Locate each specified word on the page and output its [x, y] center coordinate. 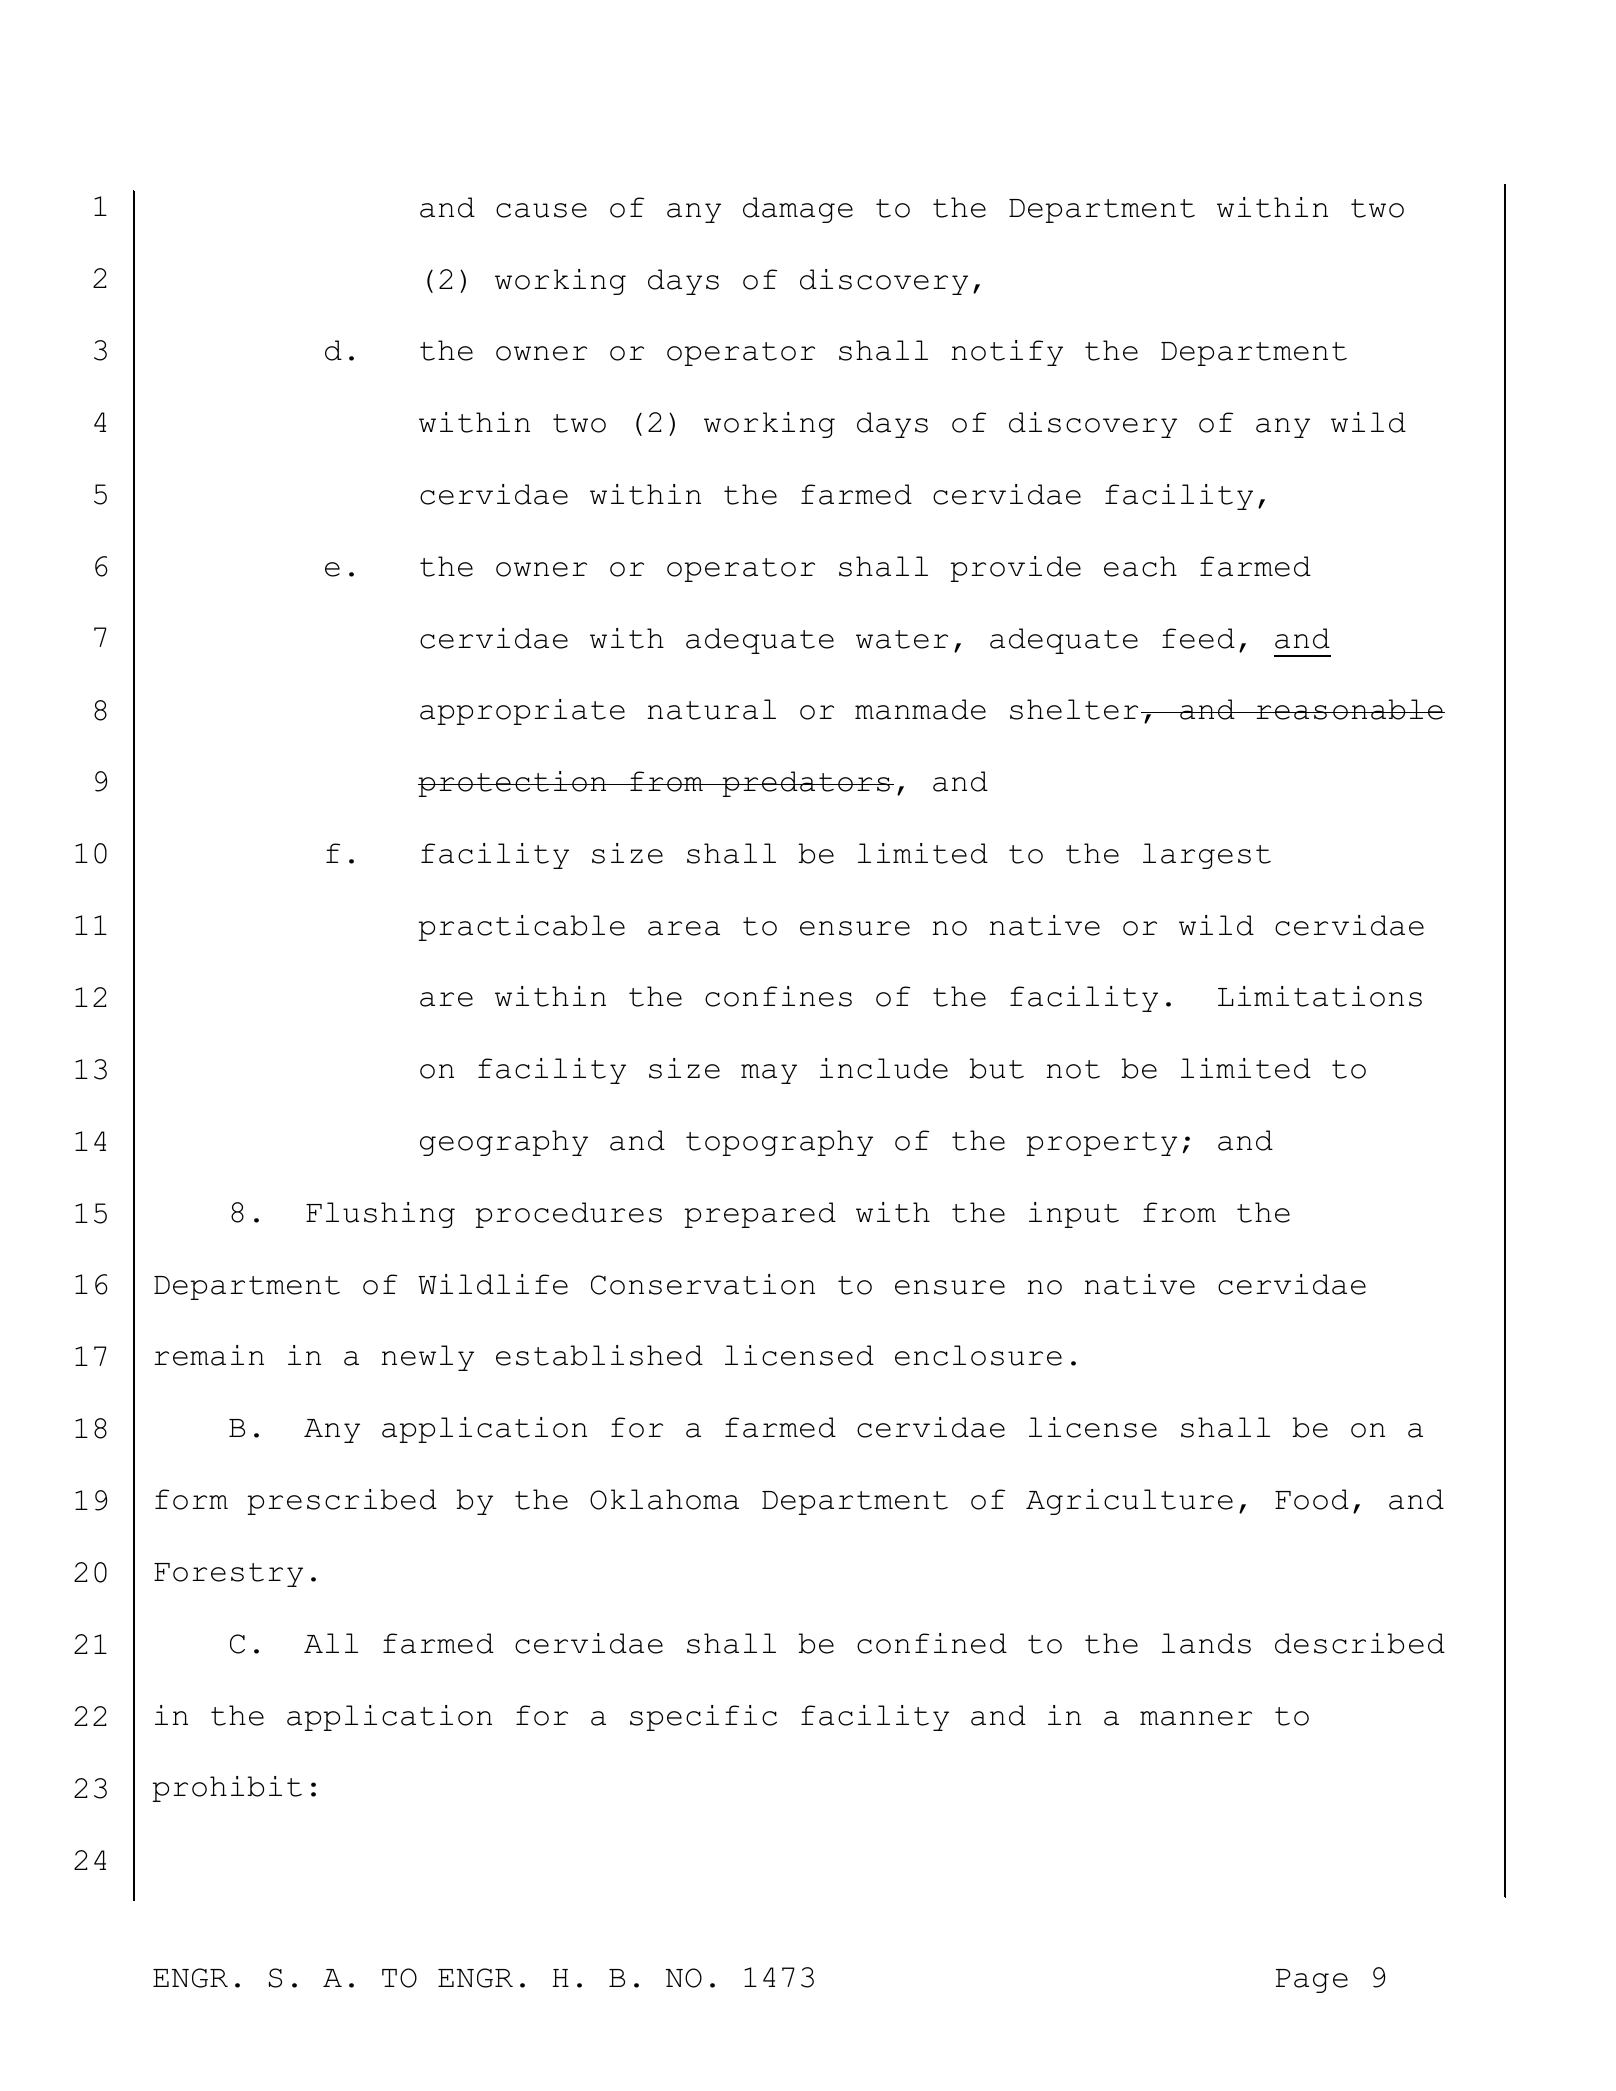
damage [798, 210]
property [1102, 1144]
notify [1007, 353]
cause [541, 210]
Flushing [380, 1215]
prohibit [227, 1789]
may [769, 1074]
